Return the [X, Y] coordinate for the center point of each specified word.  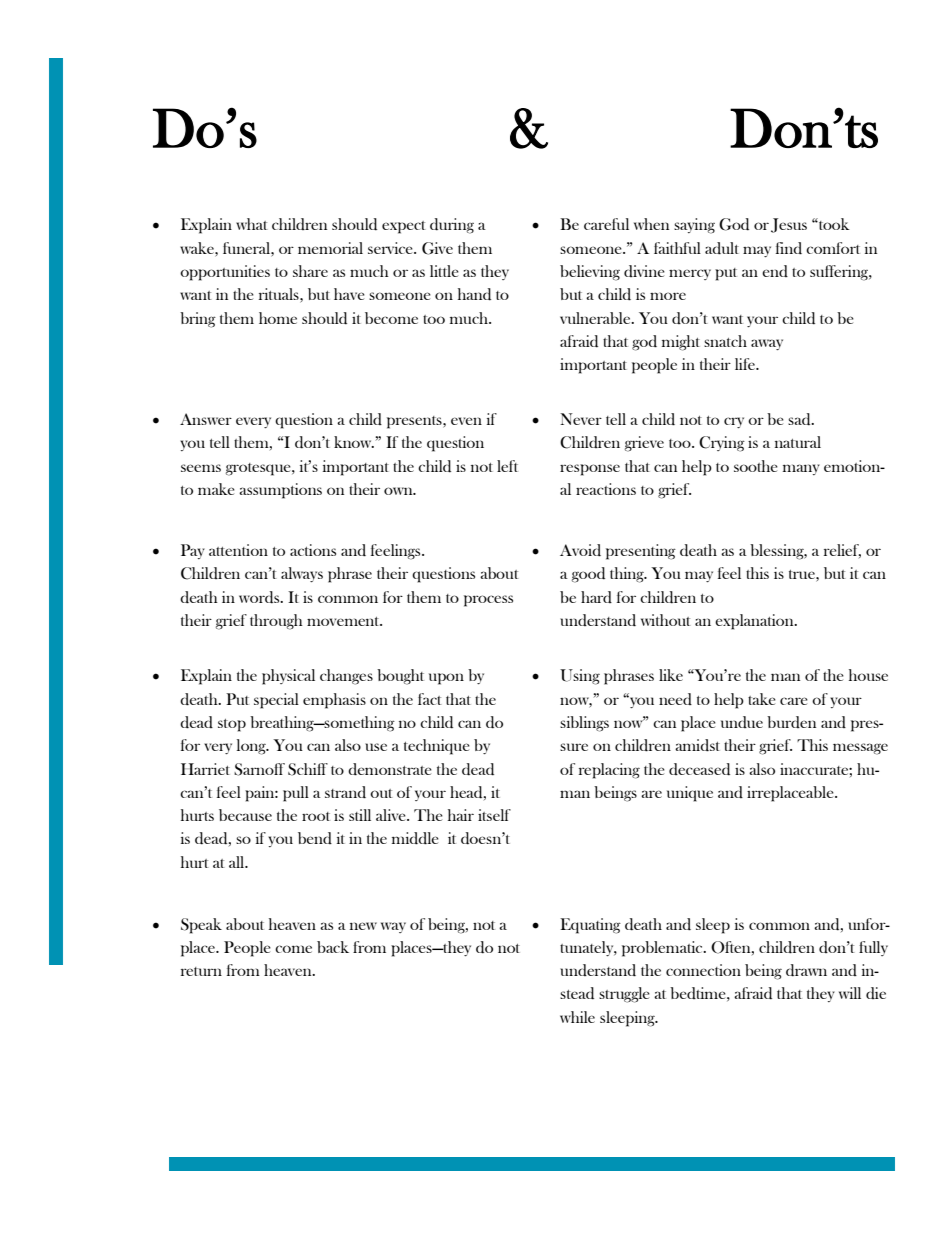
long [252, 747]
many [801, 469]
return [201, 971]
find [789, 248]
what [252, 224]
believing [590, 273]
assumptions [280, 491]
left [507, 466]
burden [791, 722]
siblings [584, 724]
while [577, 1017]
